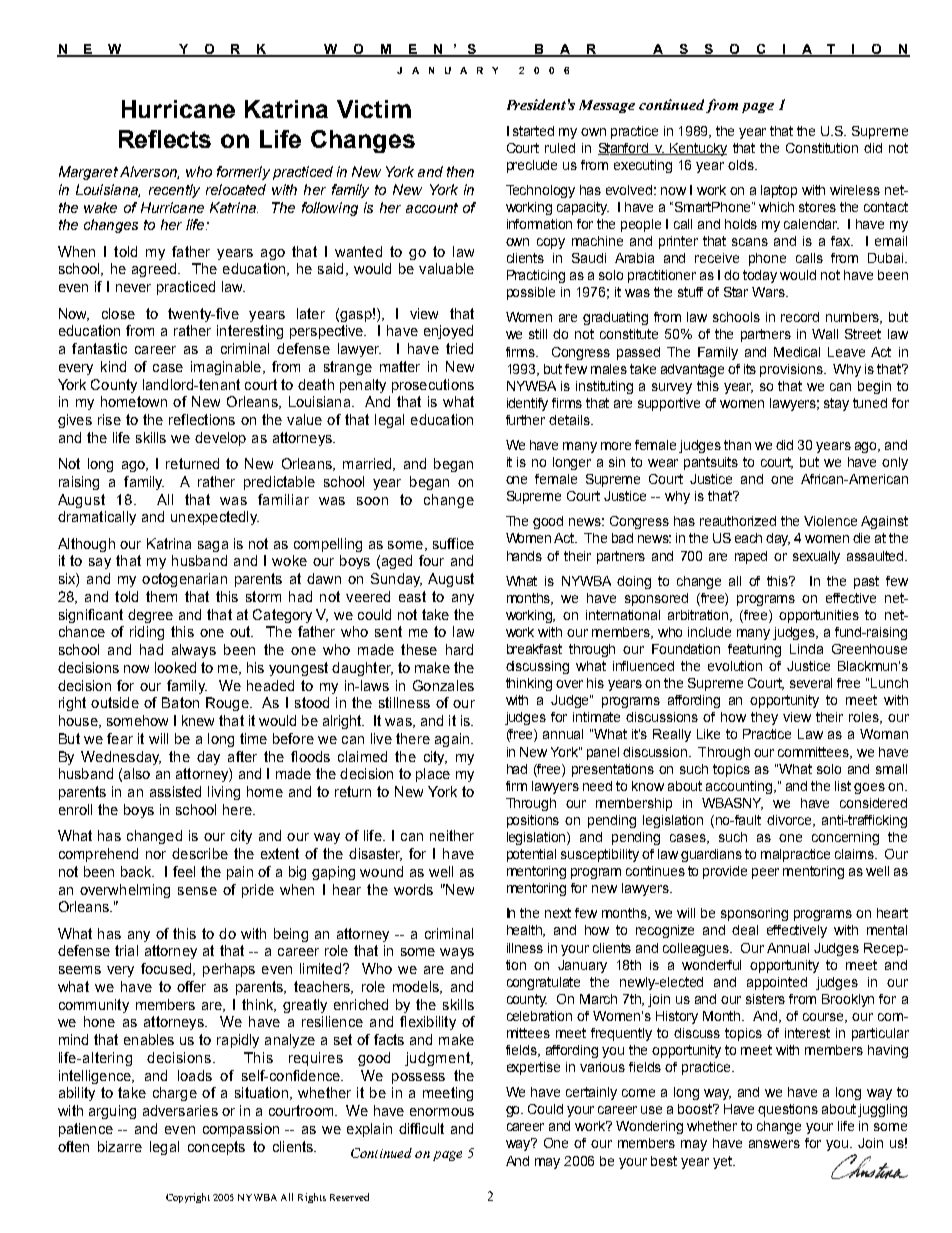  I want to click on hard, so click(459, 649).
